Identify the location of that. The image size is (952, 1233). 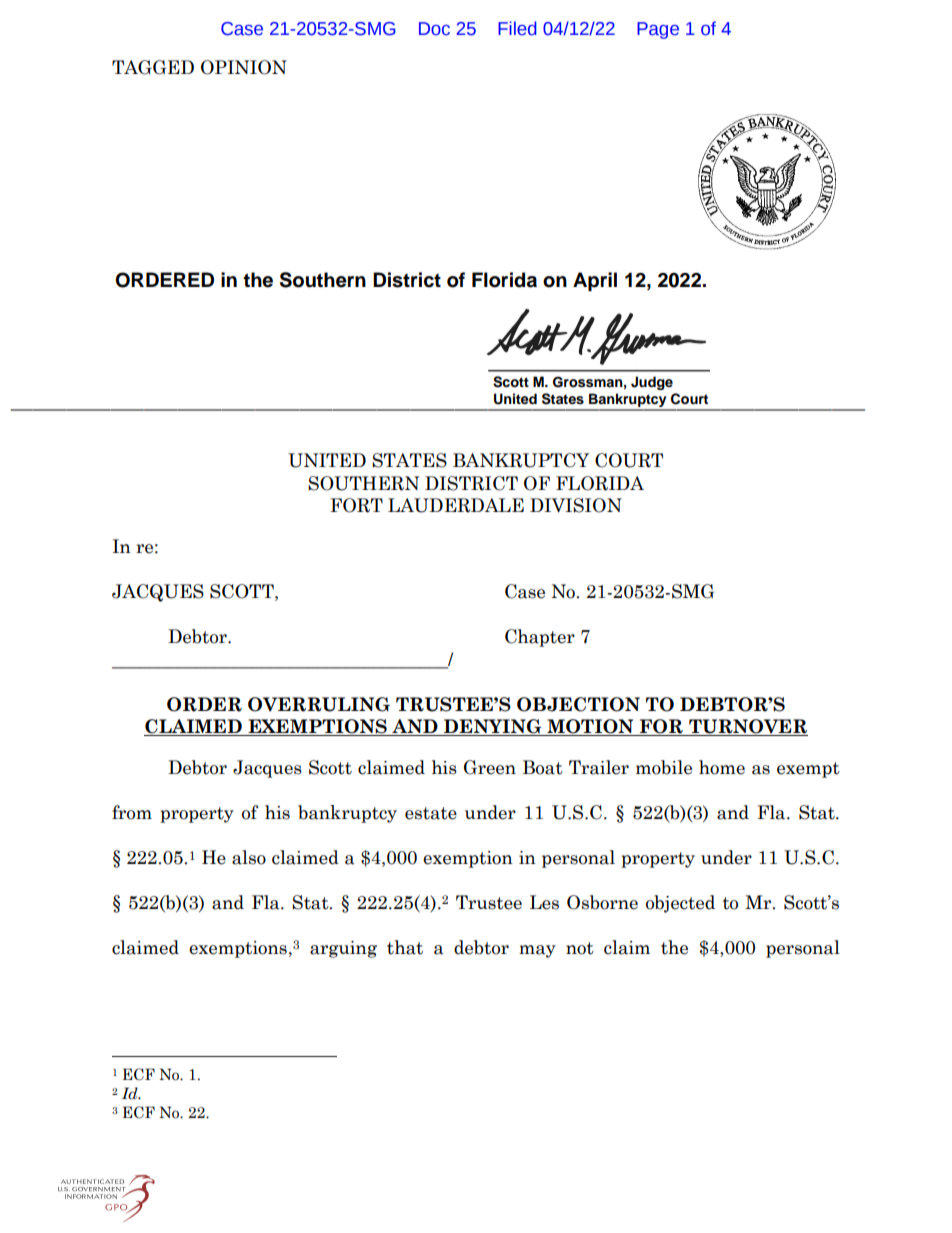
(405, 947).
